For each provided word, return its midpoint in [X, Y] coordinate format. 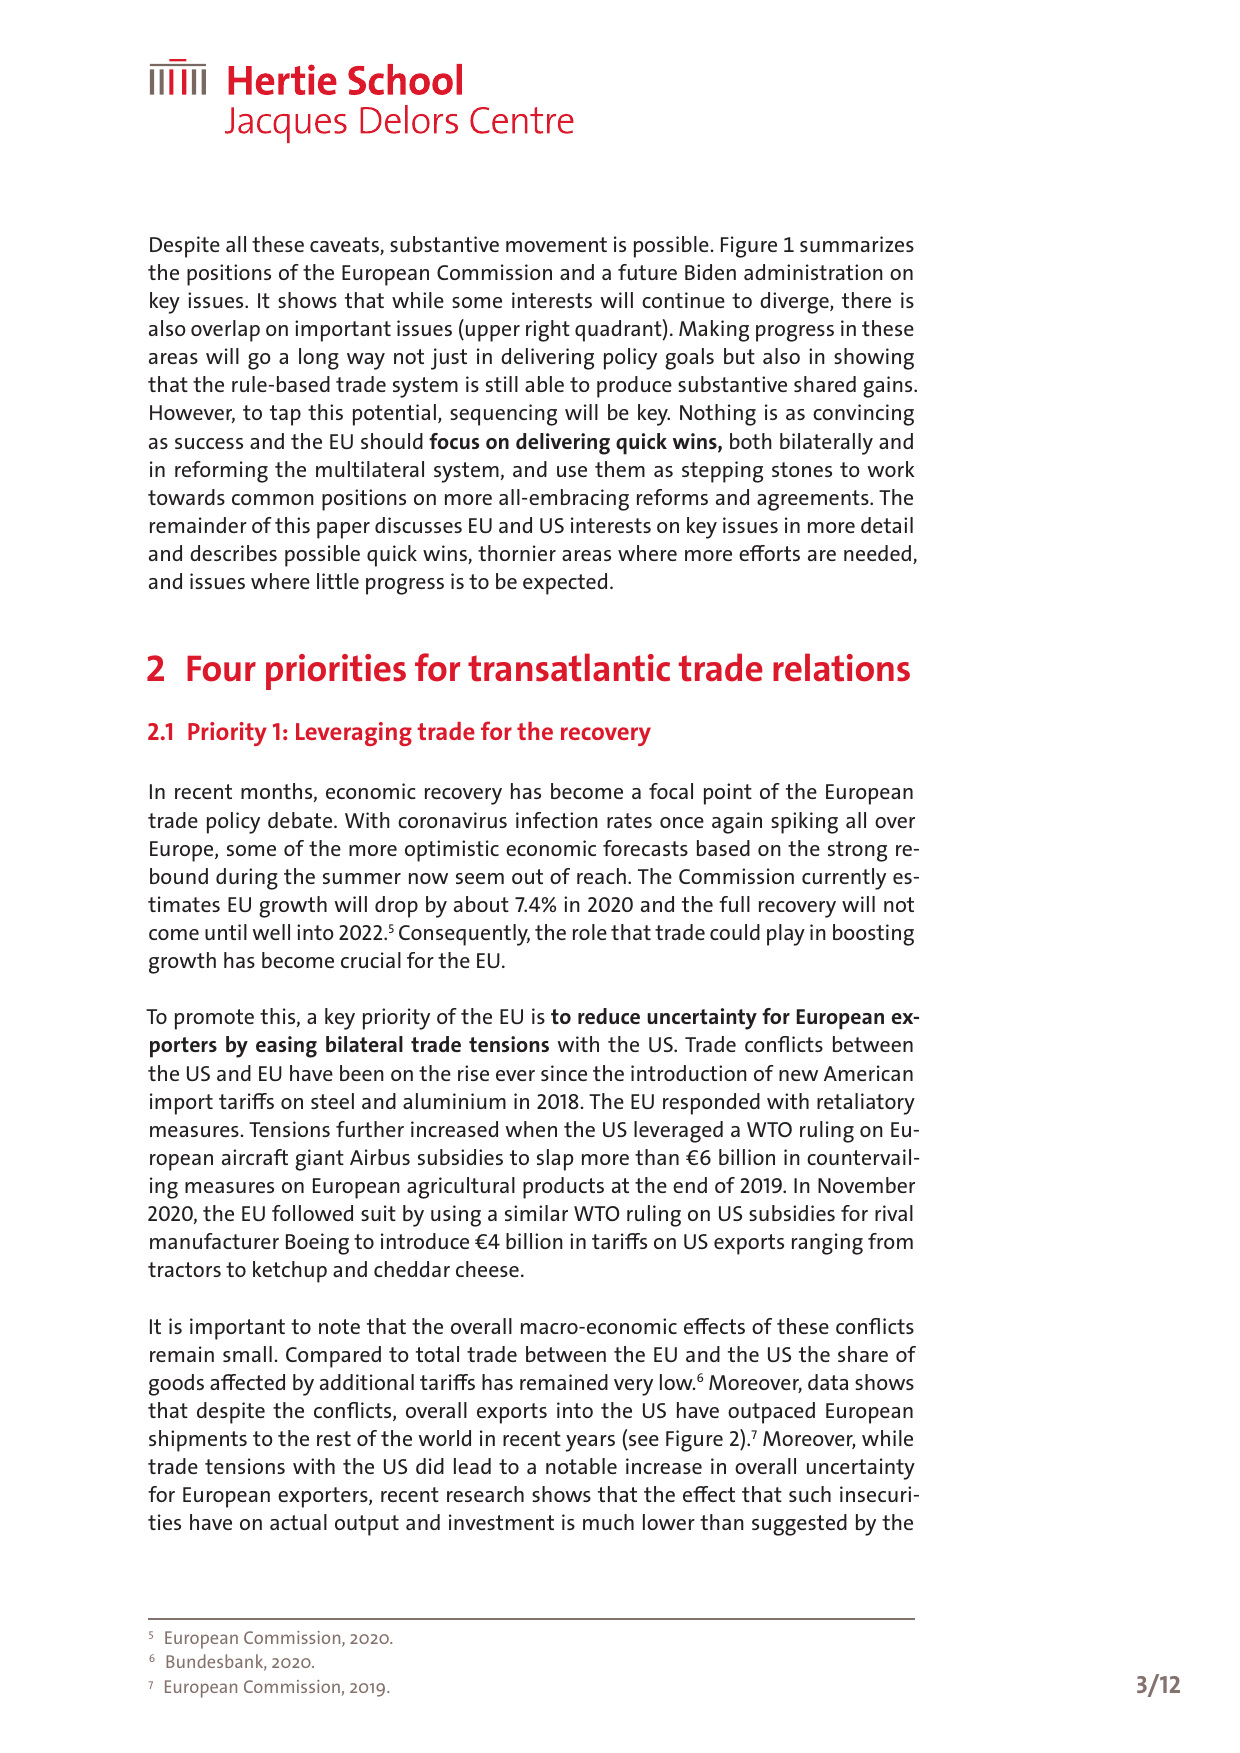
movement [556, 244]
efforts [769, 553]
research [485, 1494]
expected [565, 584]
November [866, 1185]
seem [480, 878]
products [563, 1188]
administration [813, 272]
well [271, 932]
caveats [345, 246]
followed [312, 1213]
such [810, 1494]
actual [298, 1522]
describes [233, 553]
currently [844, 879]
